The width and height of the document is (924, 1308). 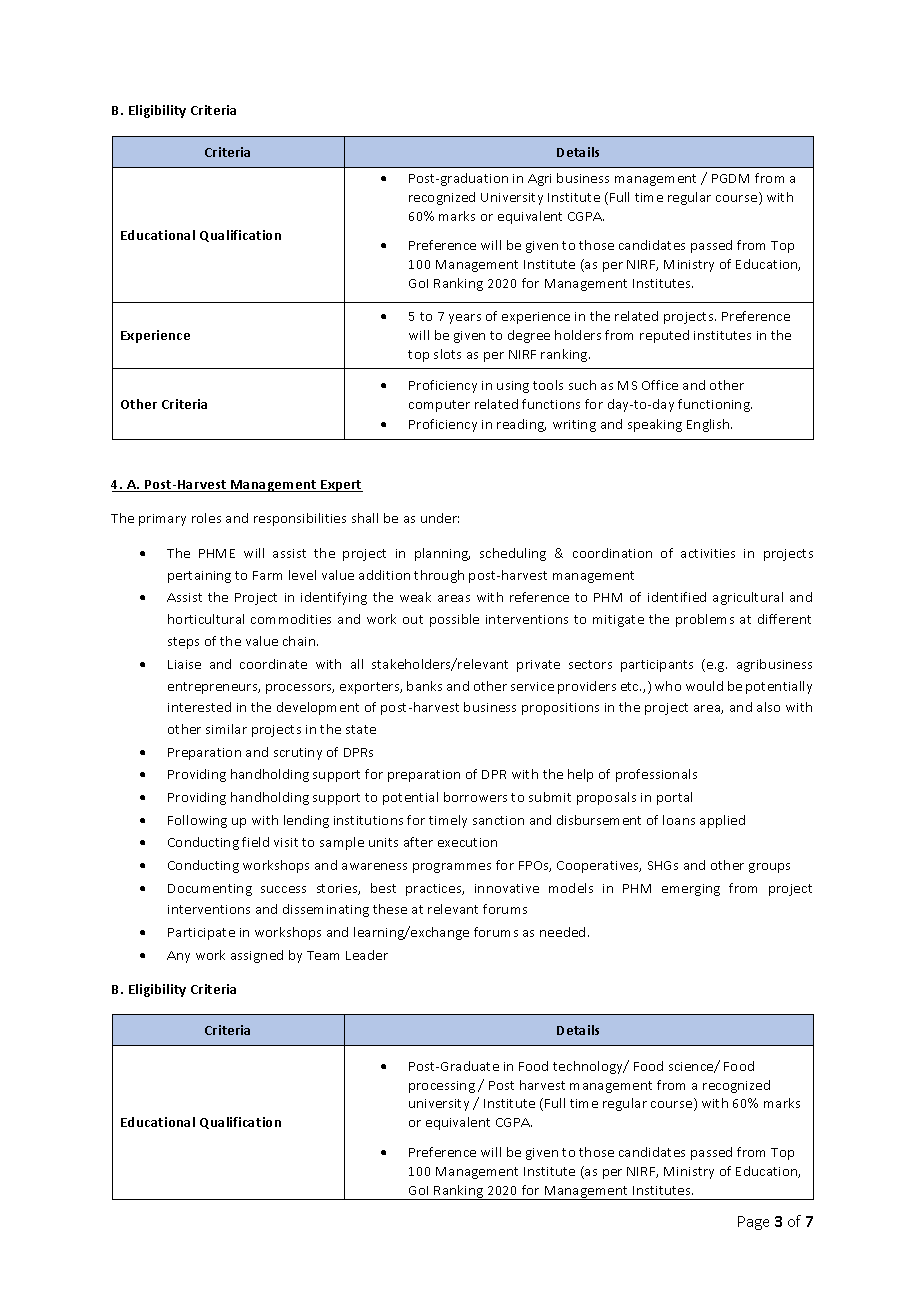 What do you see at coordinates (753, 1223) in the document?
I see `Page` at bounding box center [753, 1223].
